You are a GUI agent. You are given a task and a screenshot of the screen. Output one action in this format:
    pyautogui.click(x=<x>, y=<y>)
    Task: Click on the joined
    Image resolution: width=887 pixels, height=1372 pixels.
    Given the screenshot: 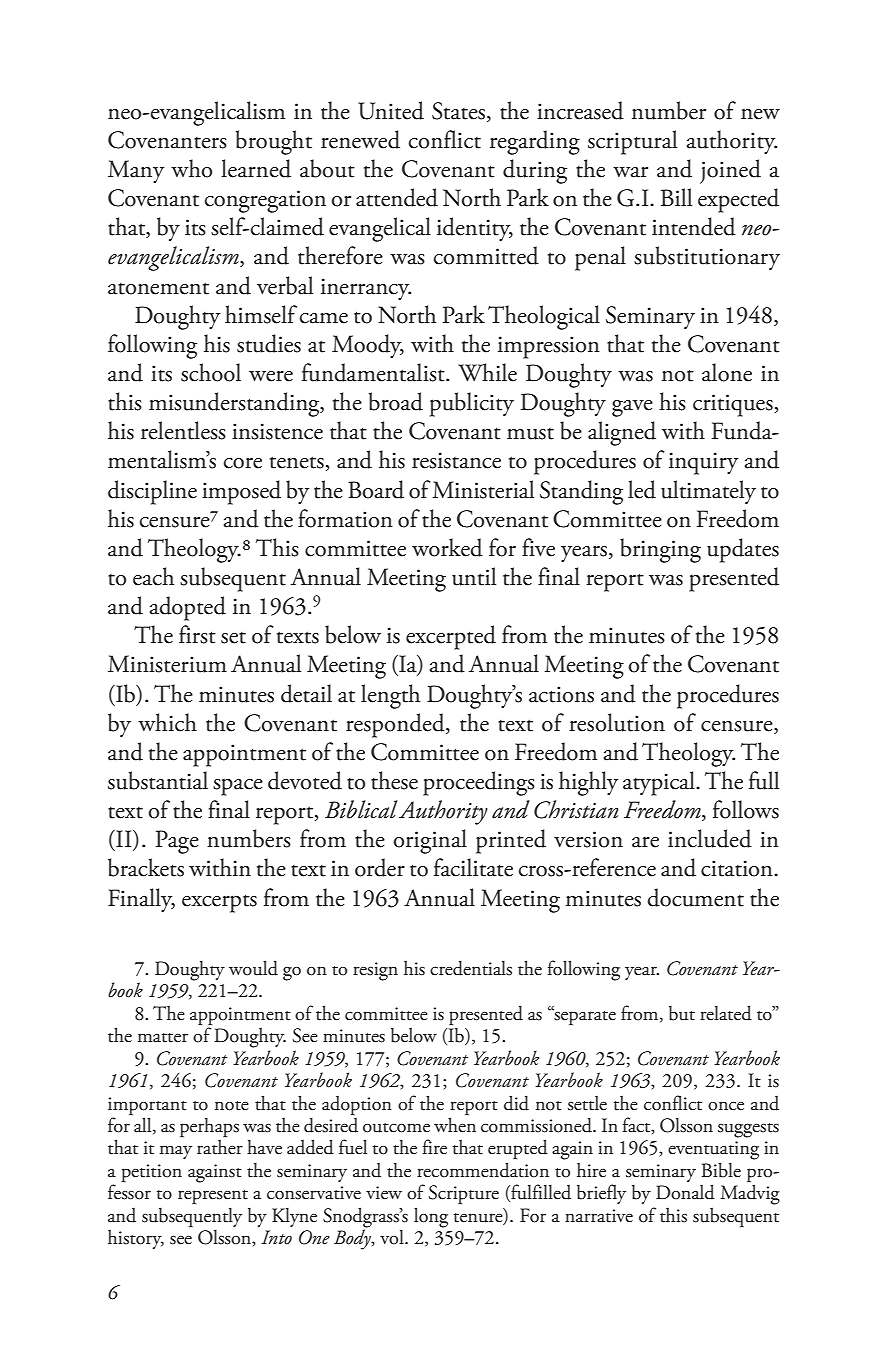 What is the action you would take?
    pyautogui.click(x=730, y=171)
